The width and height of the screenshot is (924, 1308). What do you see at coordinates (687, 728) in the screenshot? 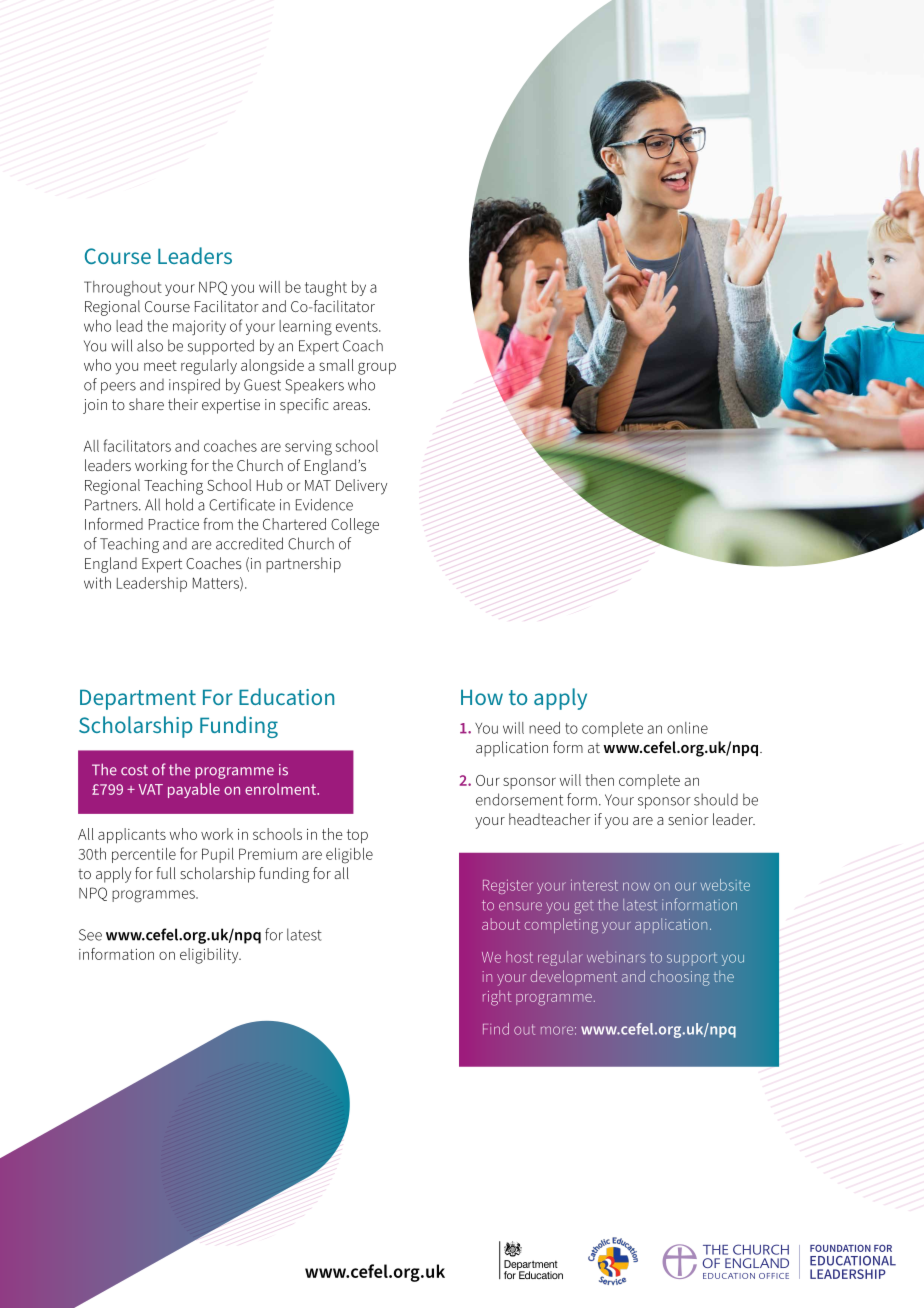
I see `online` at bounding box center [687, 728].
